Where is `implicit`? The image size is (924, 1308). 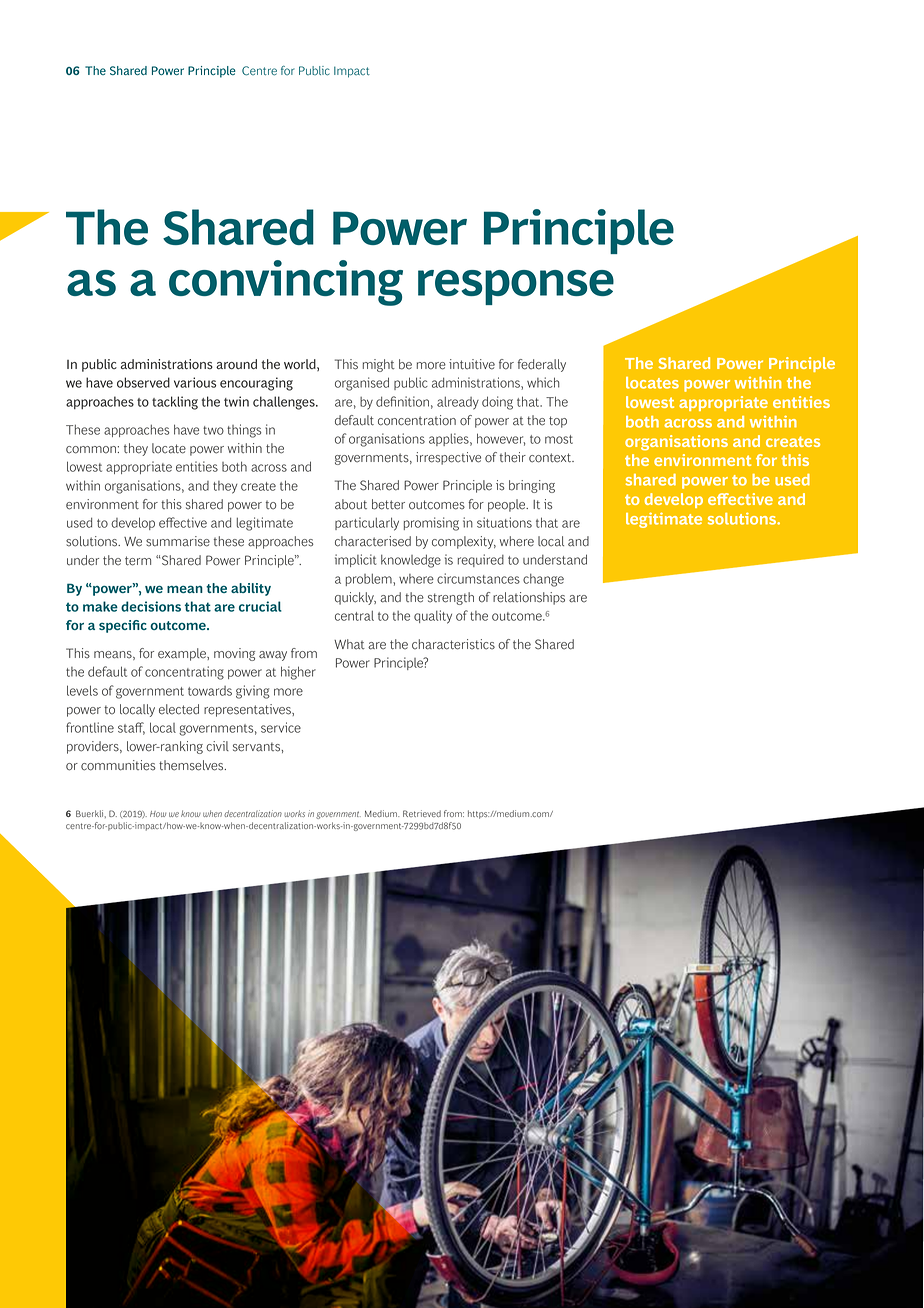 implicit is located at coordinates (355, 560).
